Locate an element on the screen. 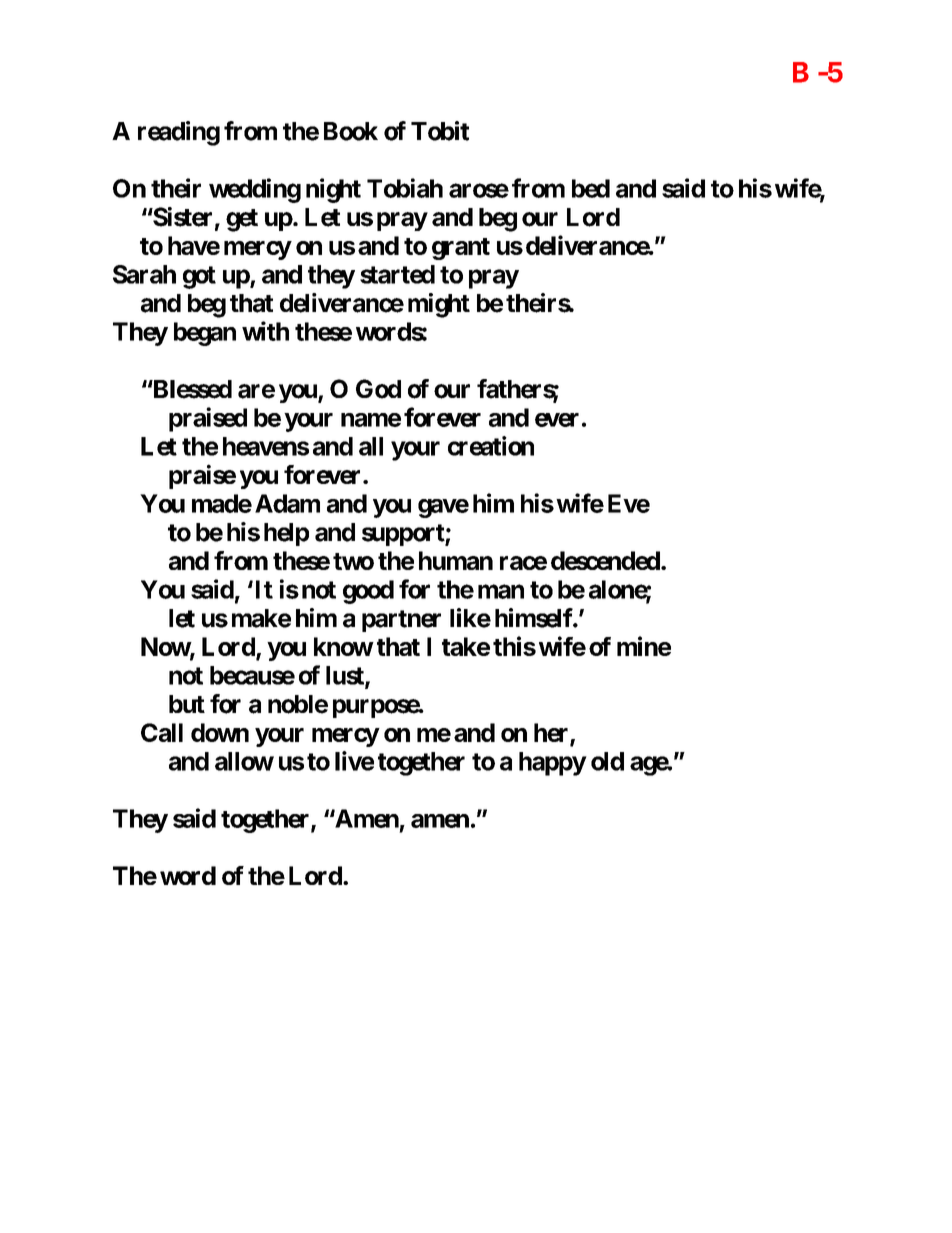 The height and width of the screenshot is (1233, 952). help is located at coordinates (286, 534).
